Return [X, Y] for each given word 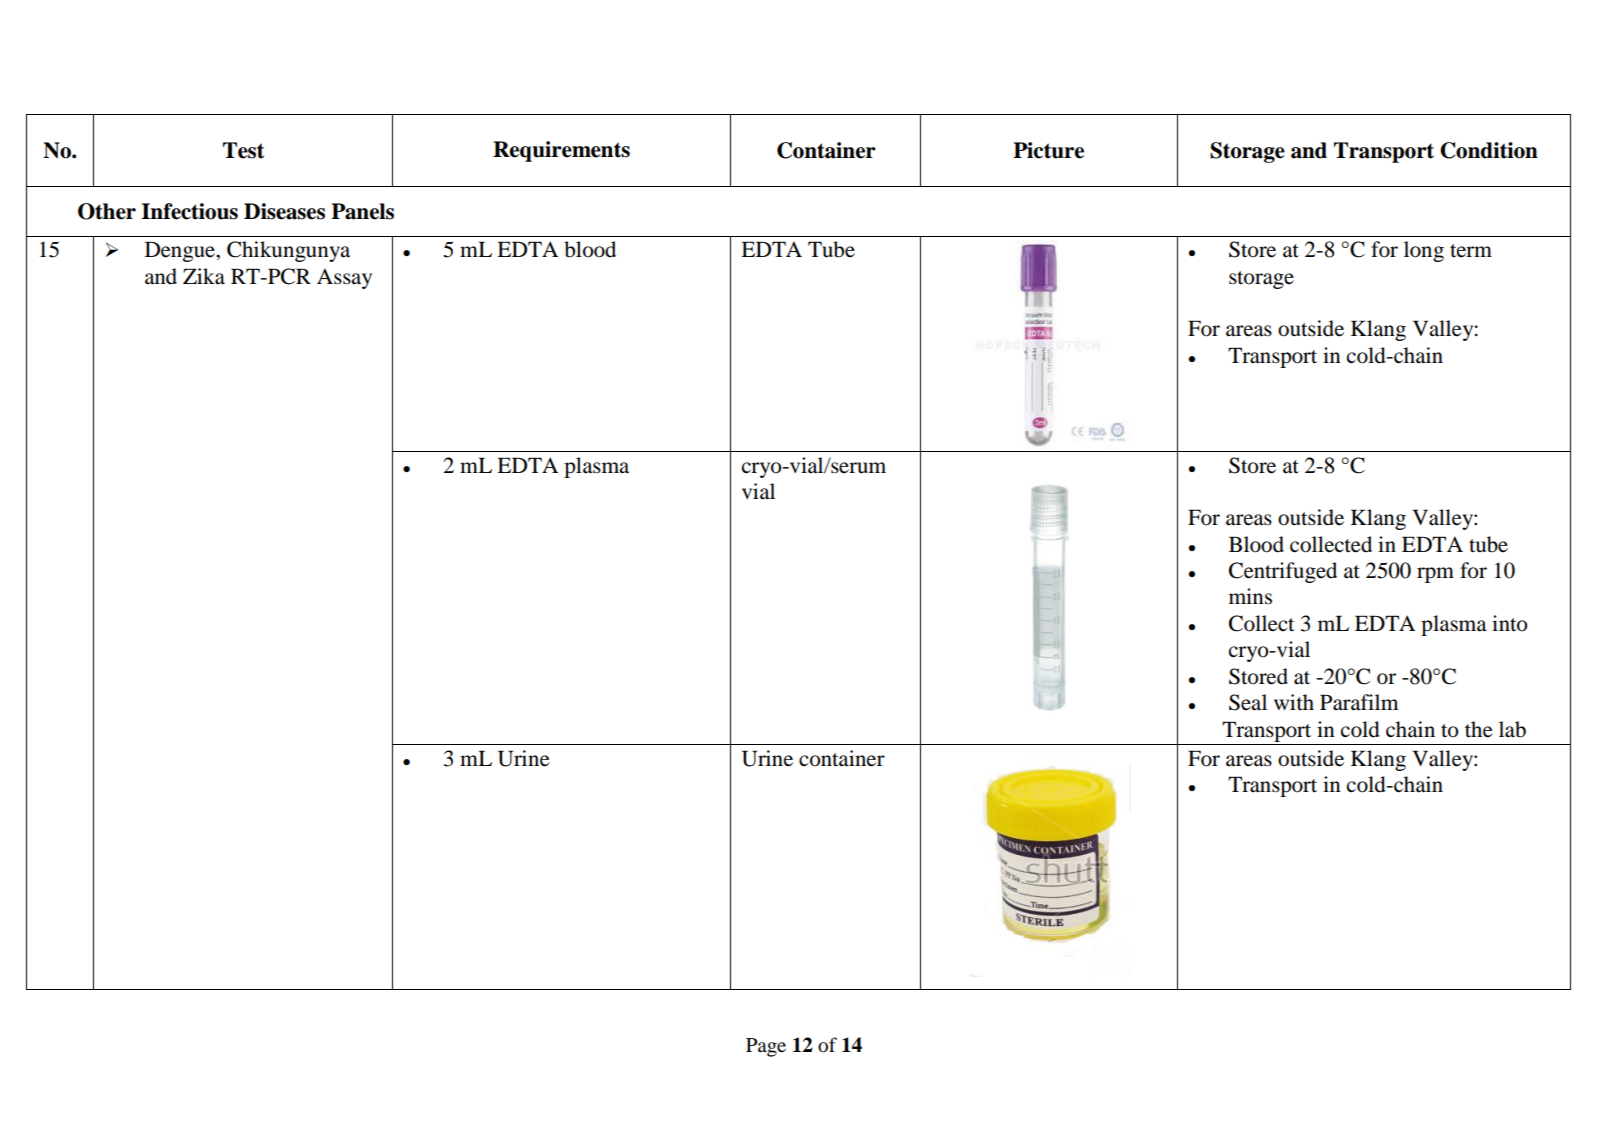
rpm [1435, 575]
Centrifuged [1283, 572]
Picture [1048, 150]
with [1294, 702]
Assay [344, 278]
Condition [1489, 150]
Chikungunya [288, 251]
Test [243, 150]
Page [766, 1047]
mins [1250, 596]
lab [1512, 729]
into [1509, 623]
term [1471, 251]
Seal [1248, 702]
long [1424, 251]
